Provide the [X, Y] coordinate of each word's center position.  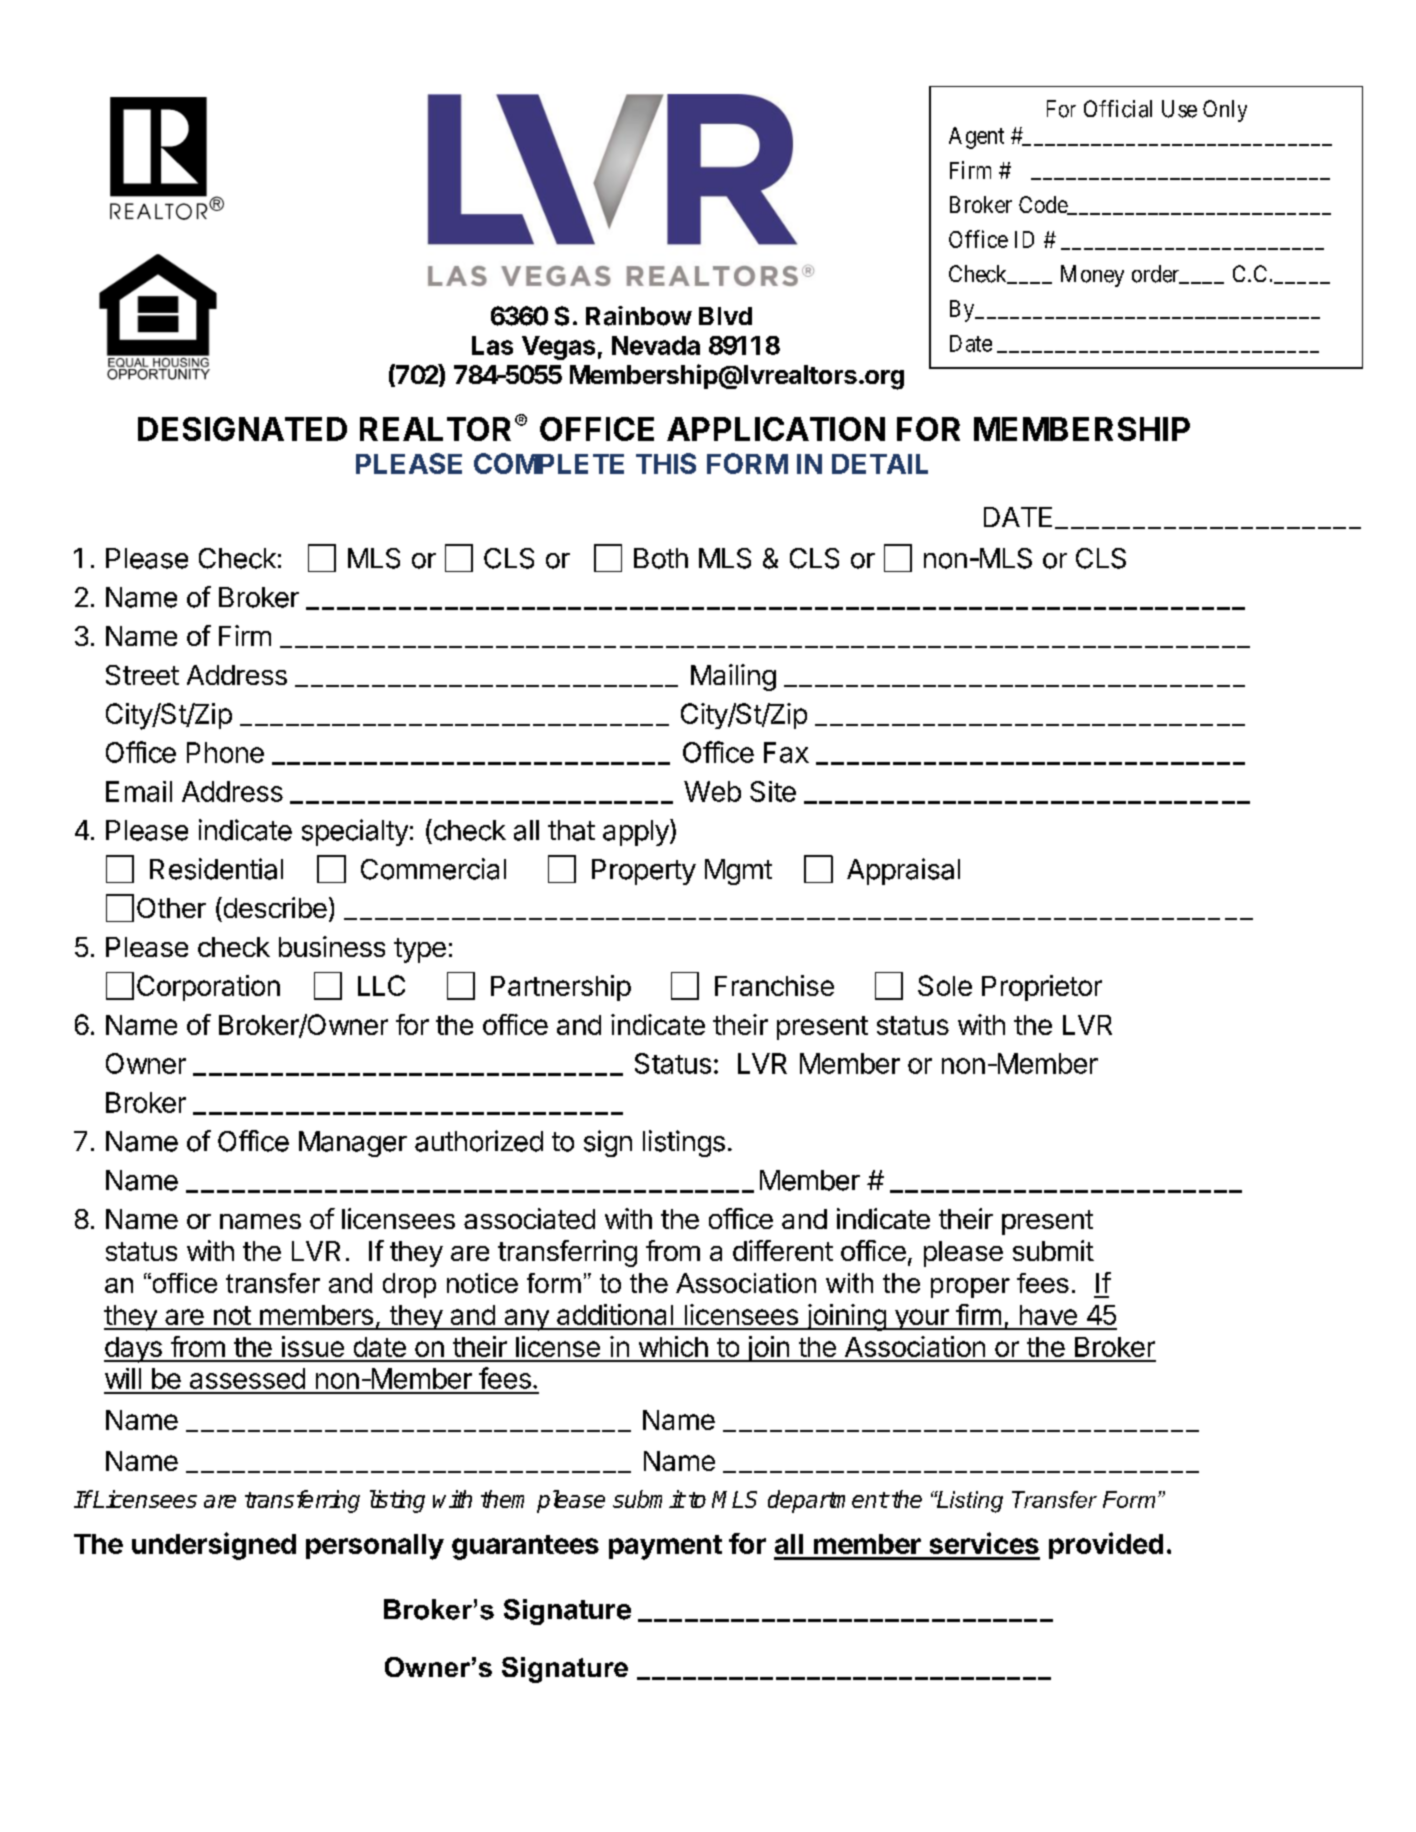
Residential [216, 869]
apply [637, 832]
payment [665, 1547]
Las [492, 345]
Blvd [725, 316]
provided [1106, 1545]
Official [1118, 109]
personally [375, 1547]
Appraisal [903, 871]
